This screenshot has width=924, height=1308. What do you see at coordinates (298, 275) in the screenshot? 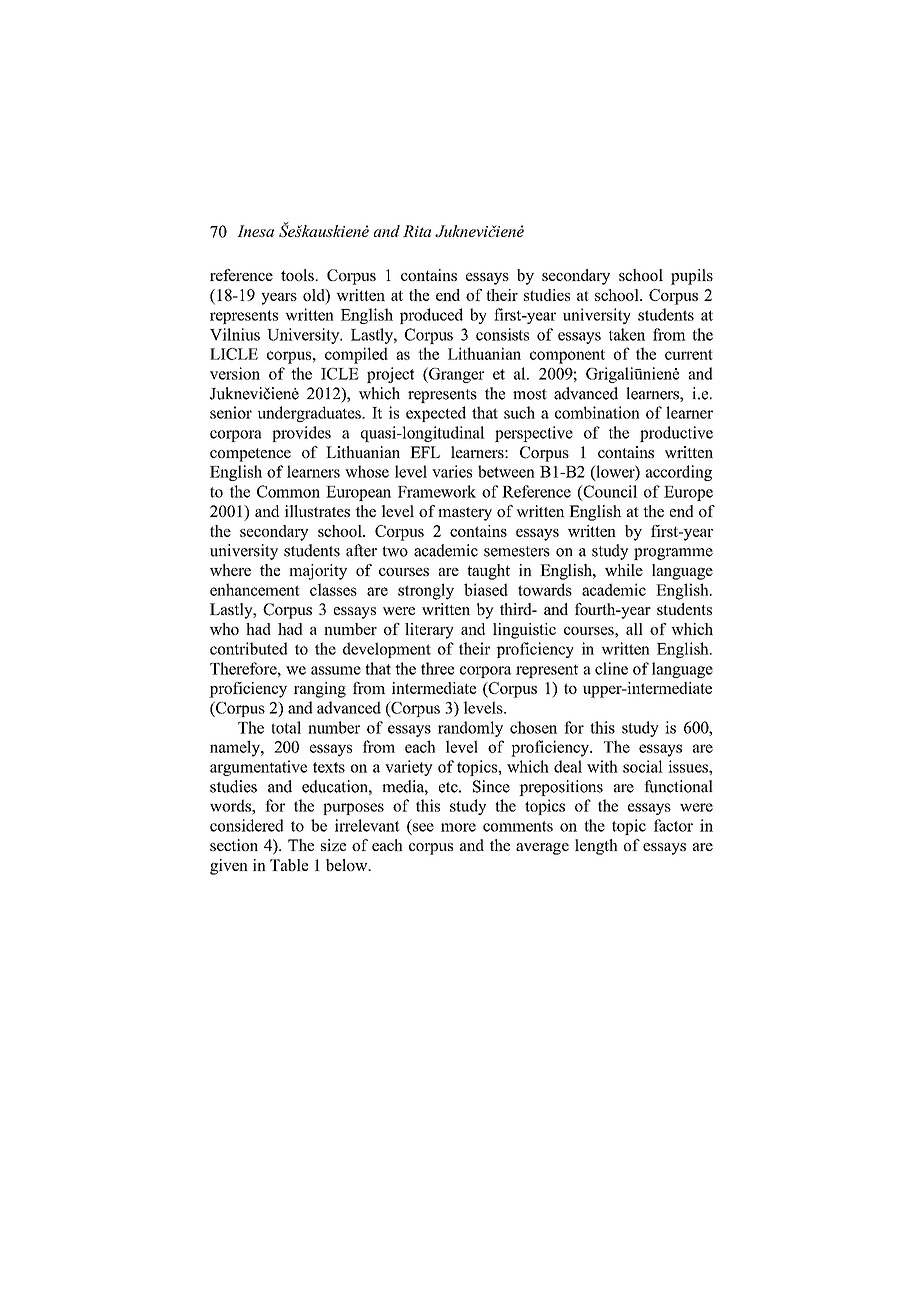
I see `tools` at bounding box center [298, 275].
